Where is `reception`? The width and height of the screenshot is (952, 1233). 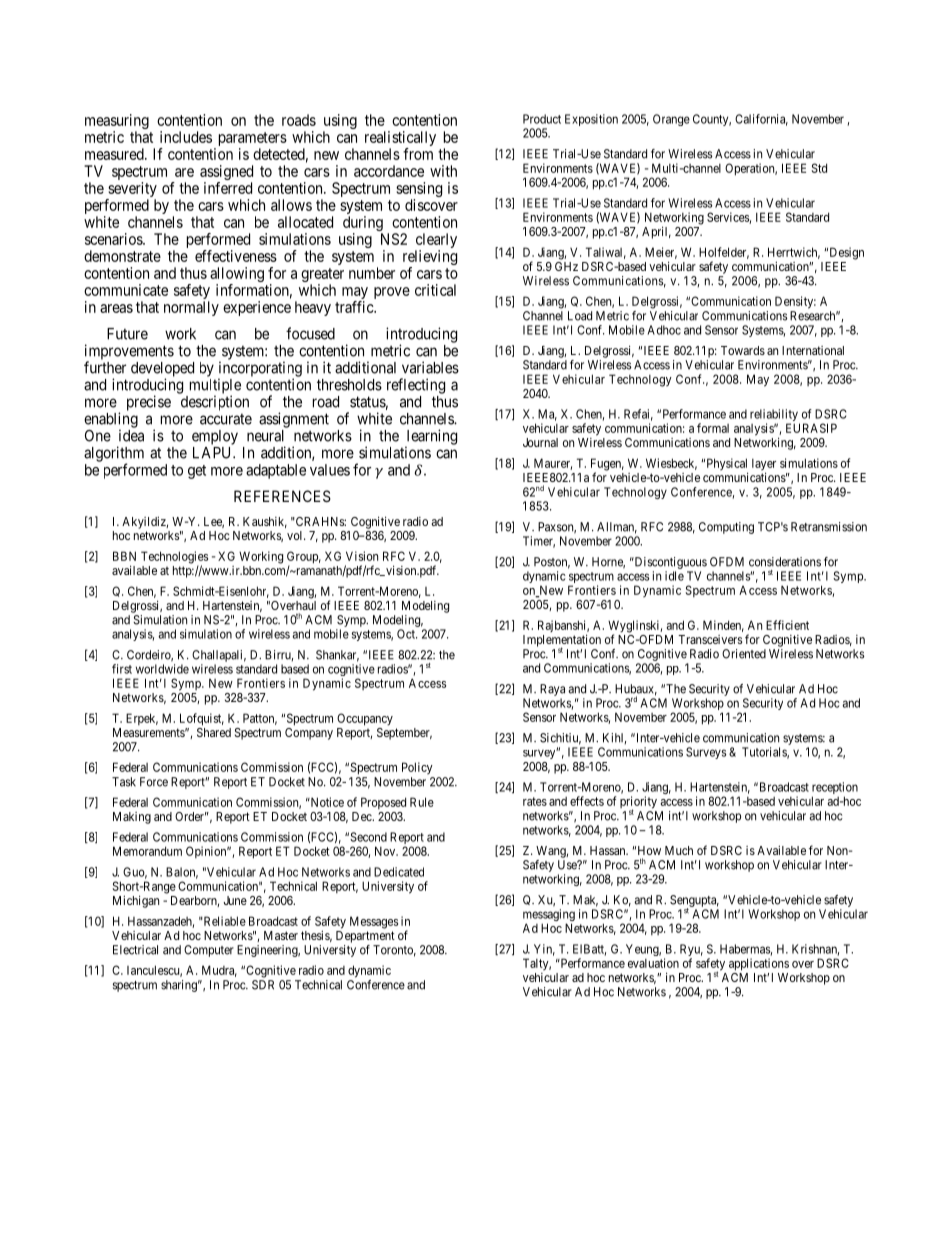 reception is located at coordinates (835, 789).
